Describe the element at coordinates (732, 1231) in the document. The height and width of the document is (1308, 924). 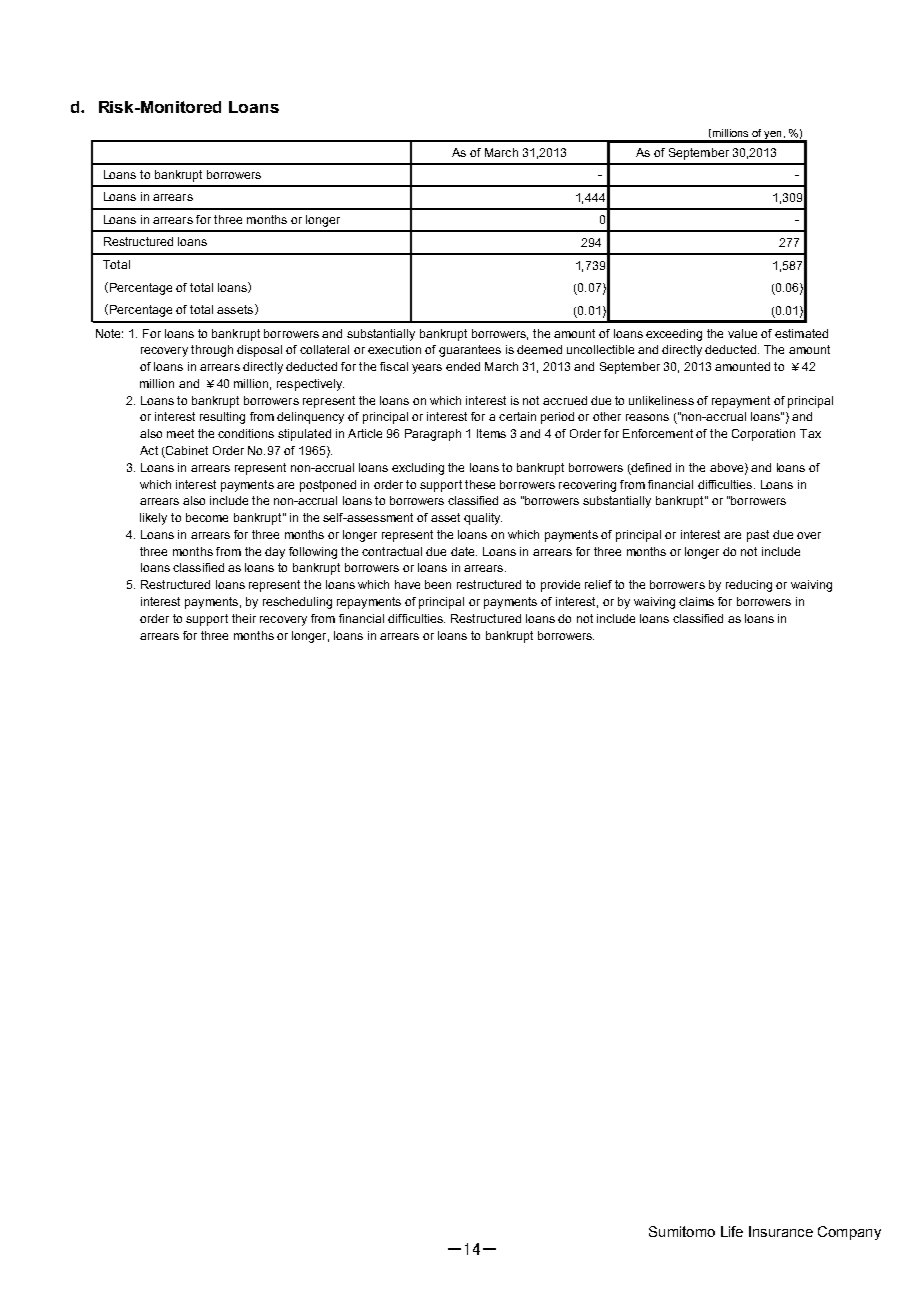
I see `Life` at that location.
